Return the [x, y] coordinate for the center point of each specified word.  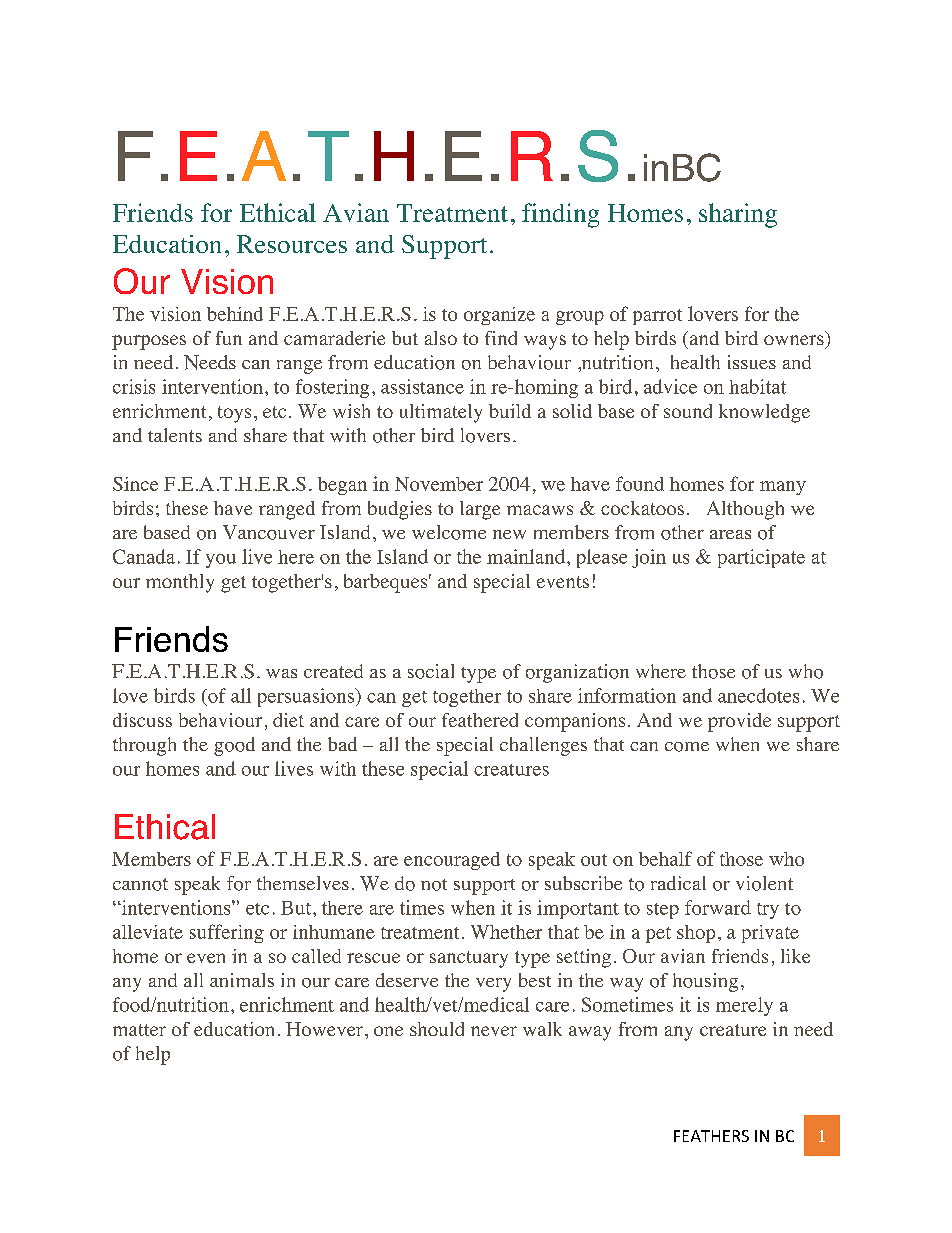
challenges [543, 746]
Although [745, 510]
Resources [292, 244]
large [480, 510]
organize [499, 316]
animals [242, 980]
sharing [738, 215]
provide [739, 722]
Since [135, 484]
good [234, 746]
